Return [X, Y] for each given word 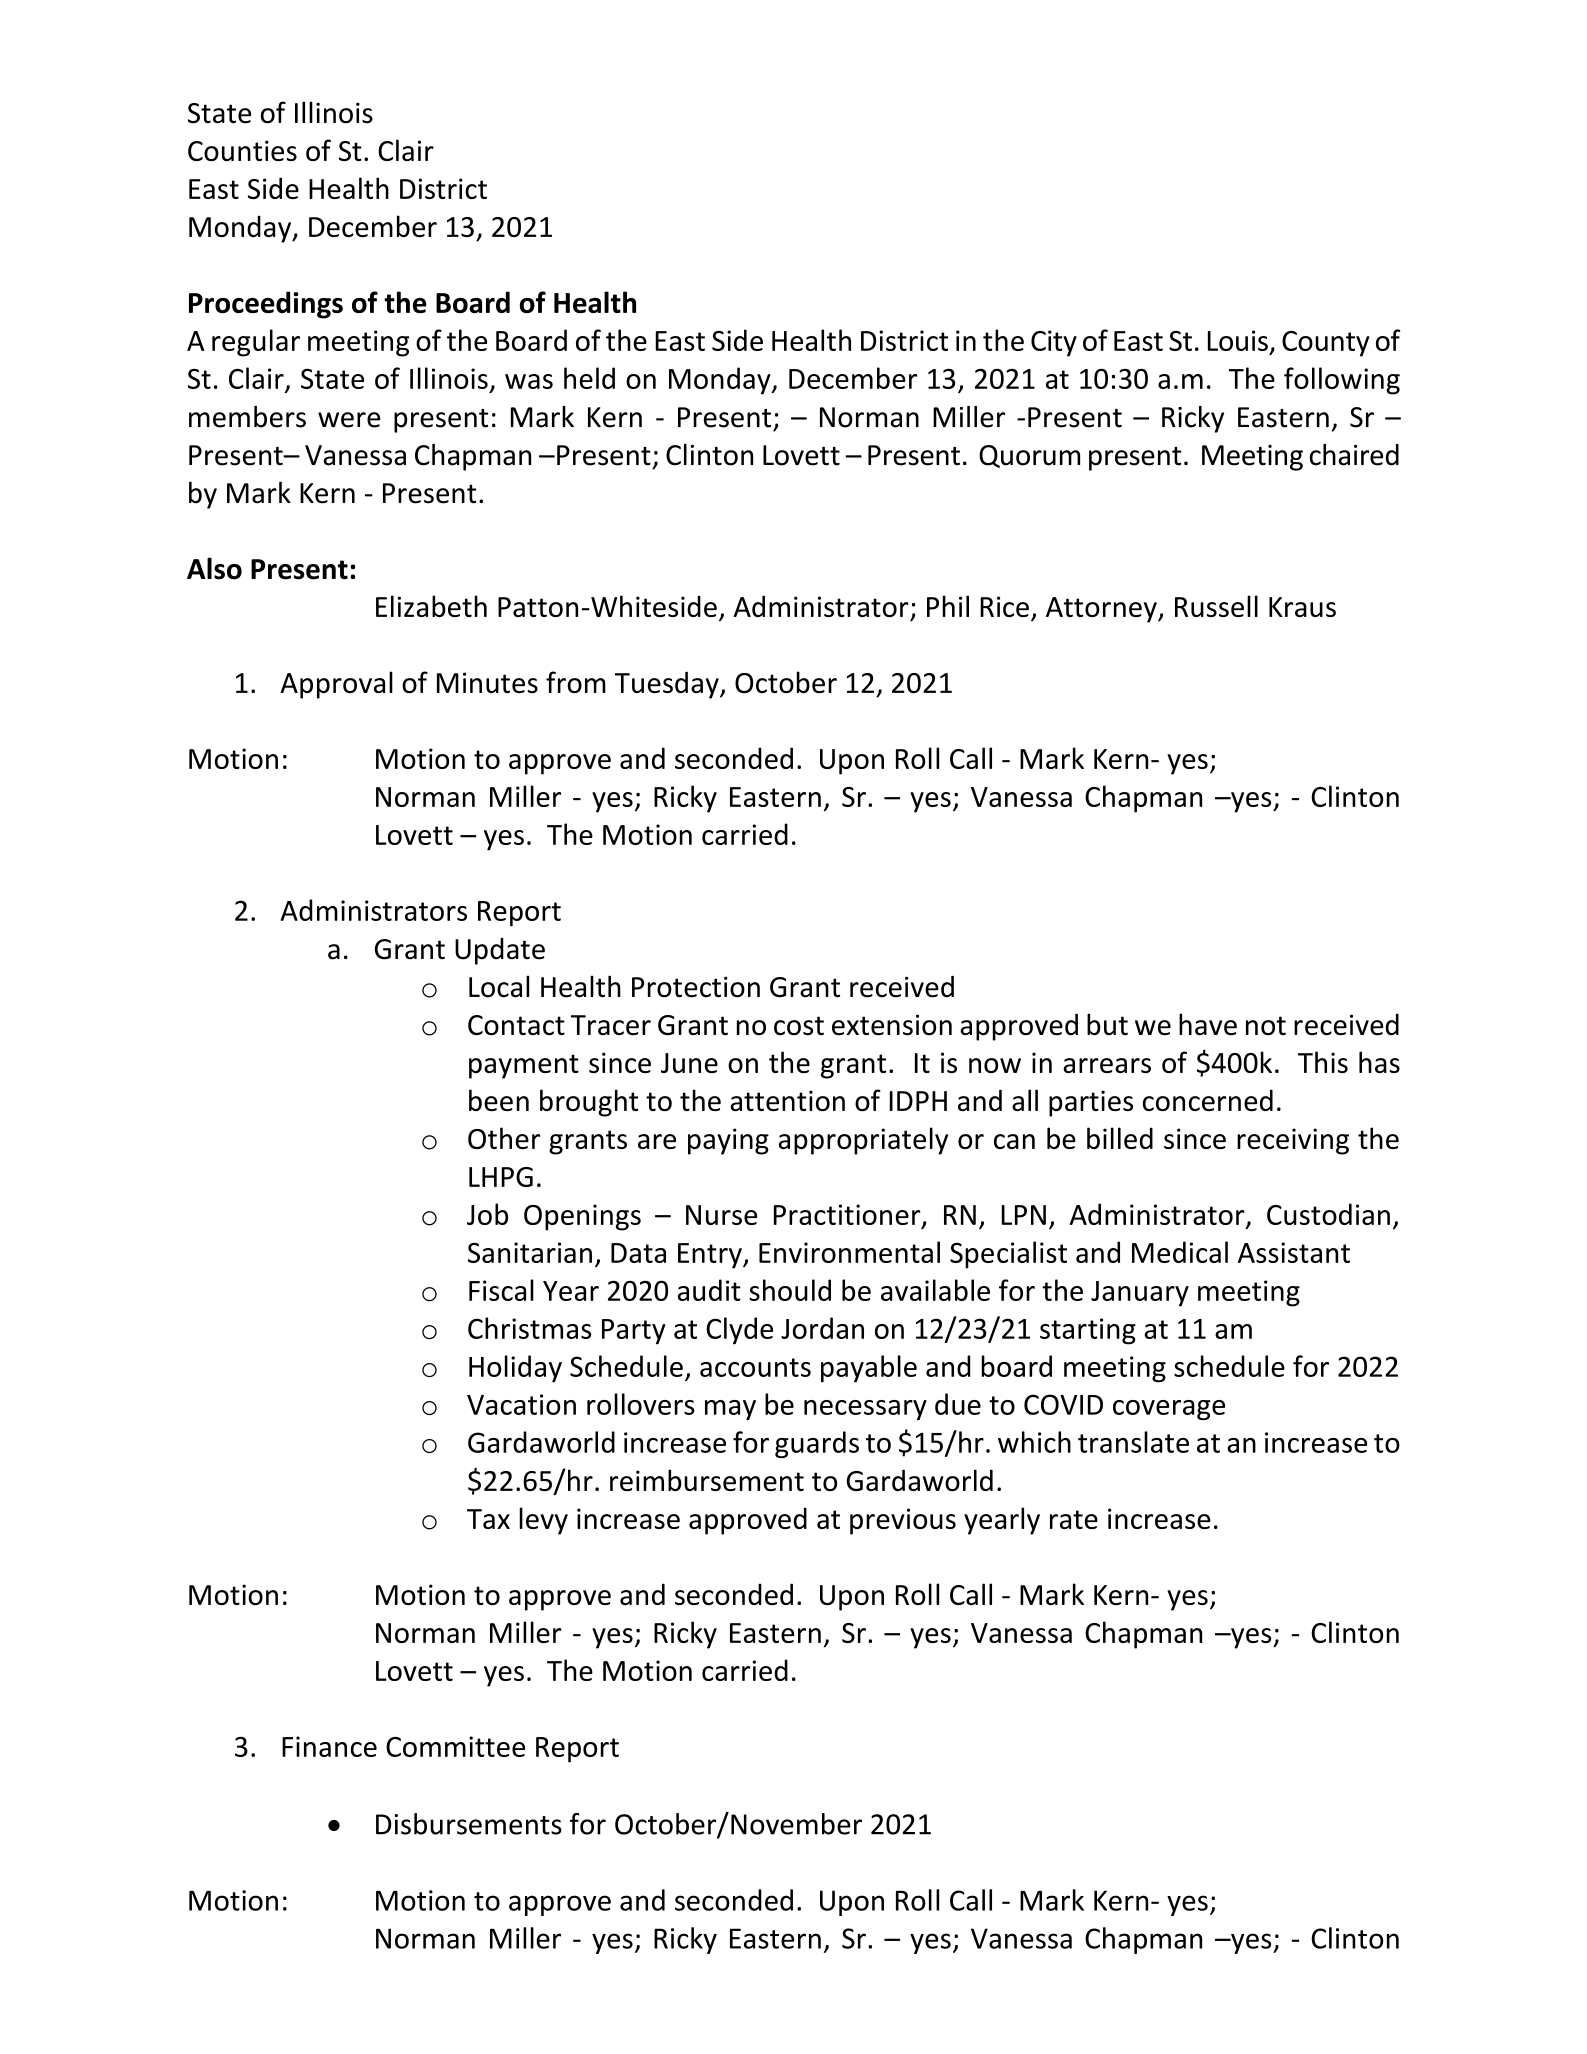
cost [799, 1025]
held [589, 378]
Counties [242, 150]
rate [1074, 1519]
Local [499, 986]
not [1266, 1025]
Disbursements [469, 1824]
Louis [1238, 340]
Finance [329, 1746]
